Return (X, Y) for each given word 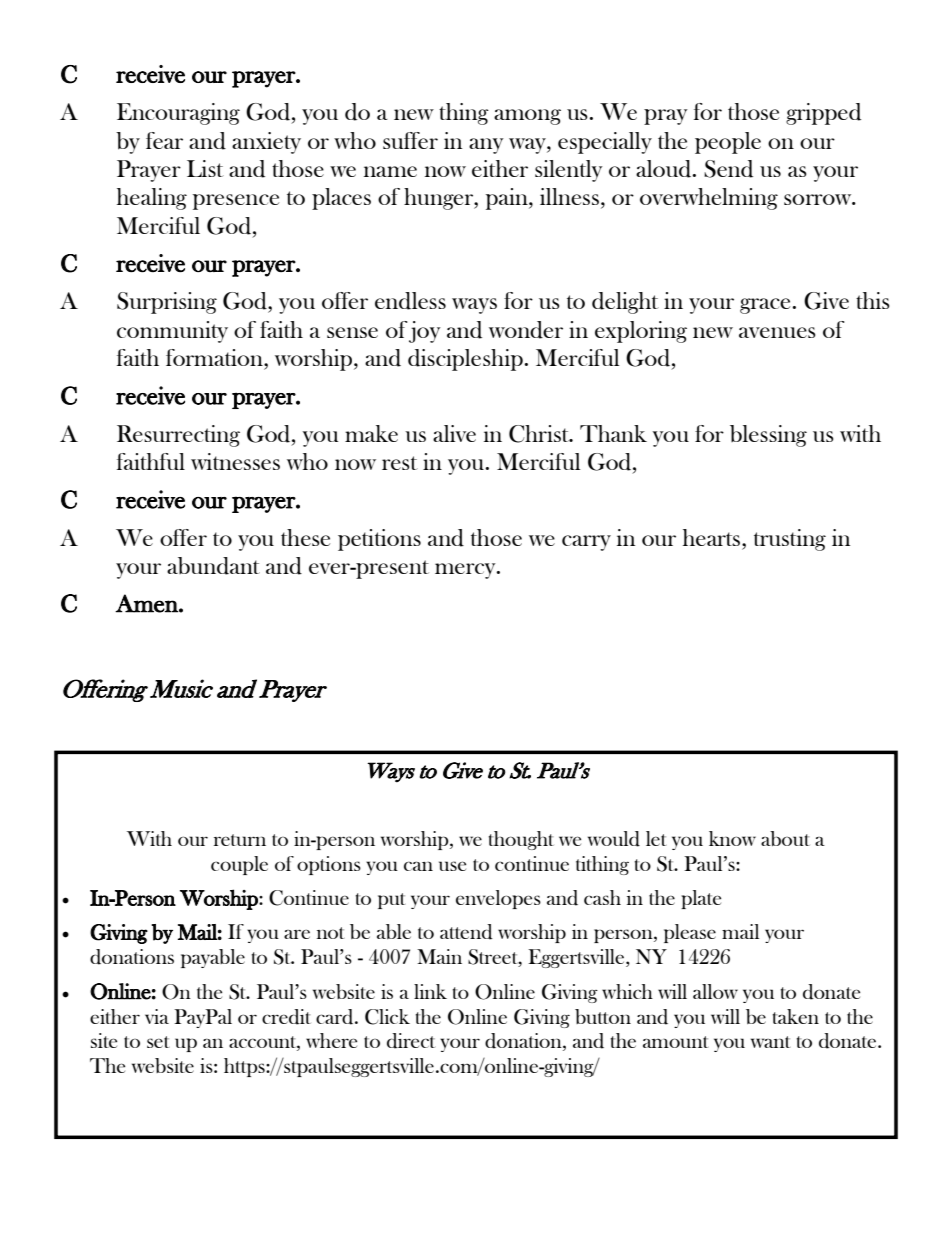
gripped (823, 114)
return (240, 840)
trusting (790, 540)
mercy (466, 571)
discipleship (466, 360)
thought (521, 840)
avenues (777, 332)
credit (286, 1017)
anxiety (266, 143)
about (785, 838)
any (486, 146)
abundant (213, 566)
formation (215, 357)
